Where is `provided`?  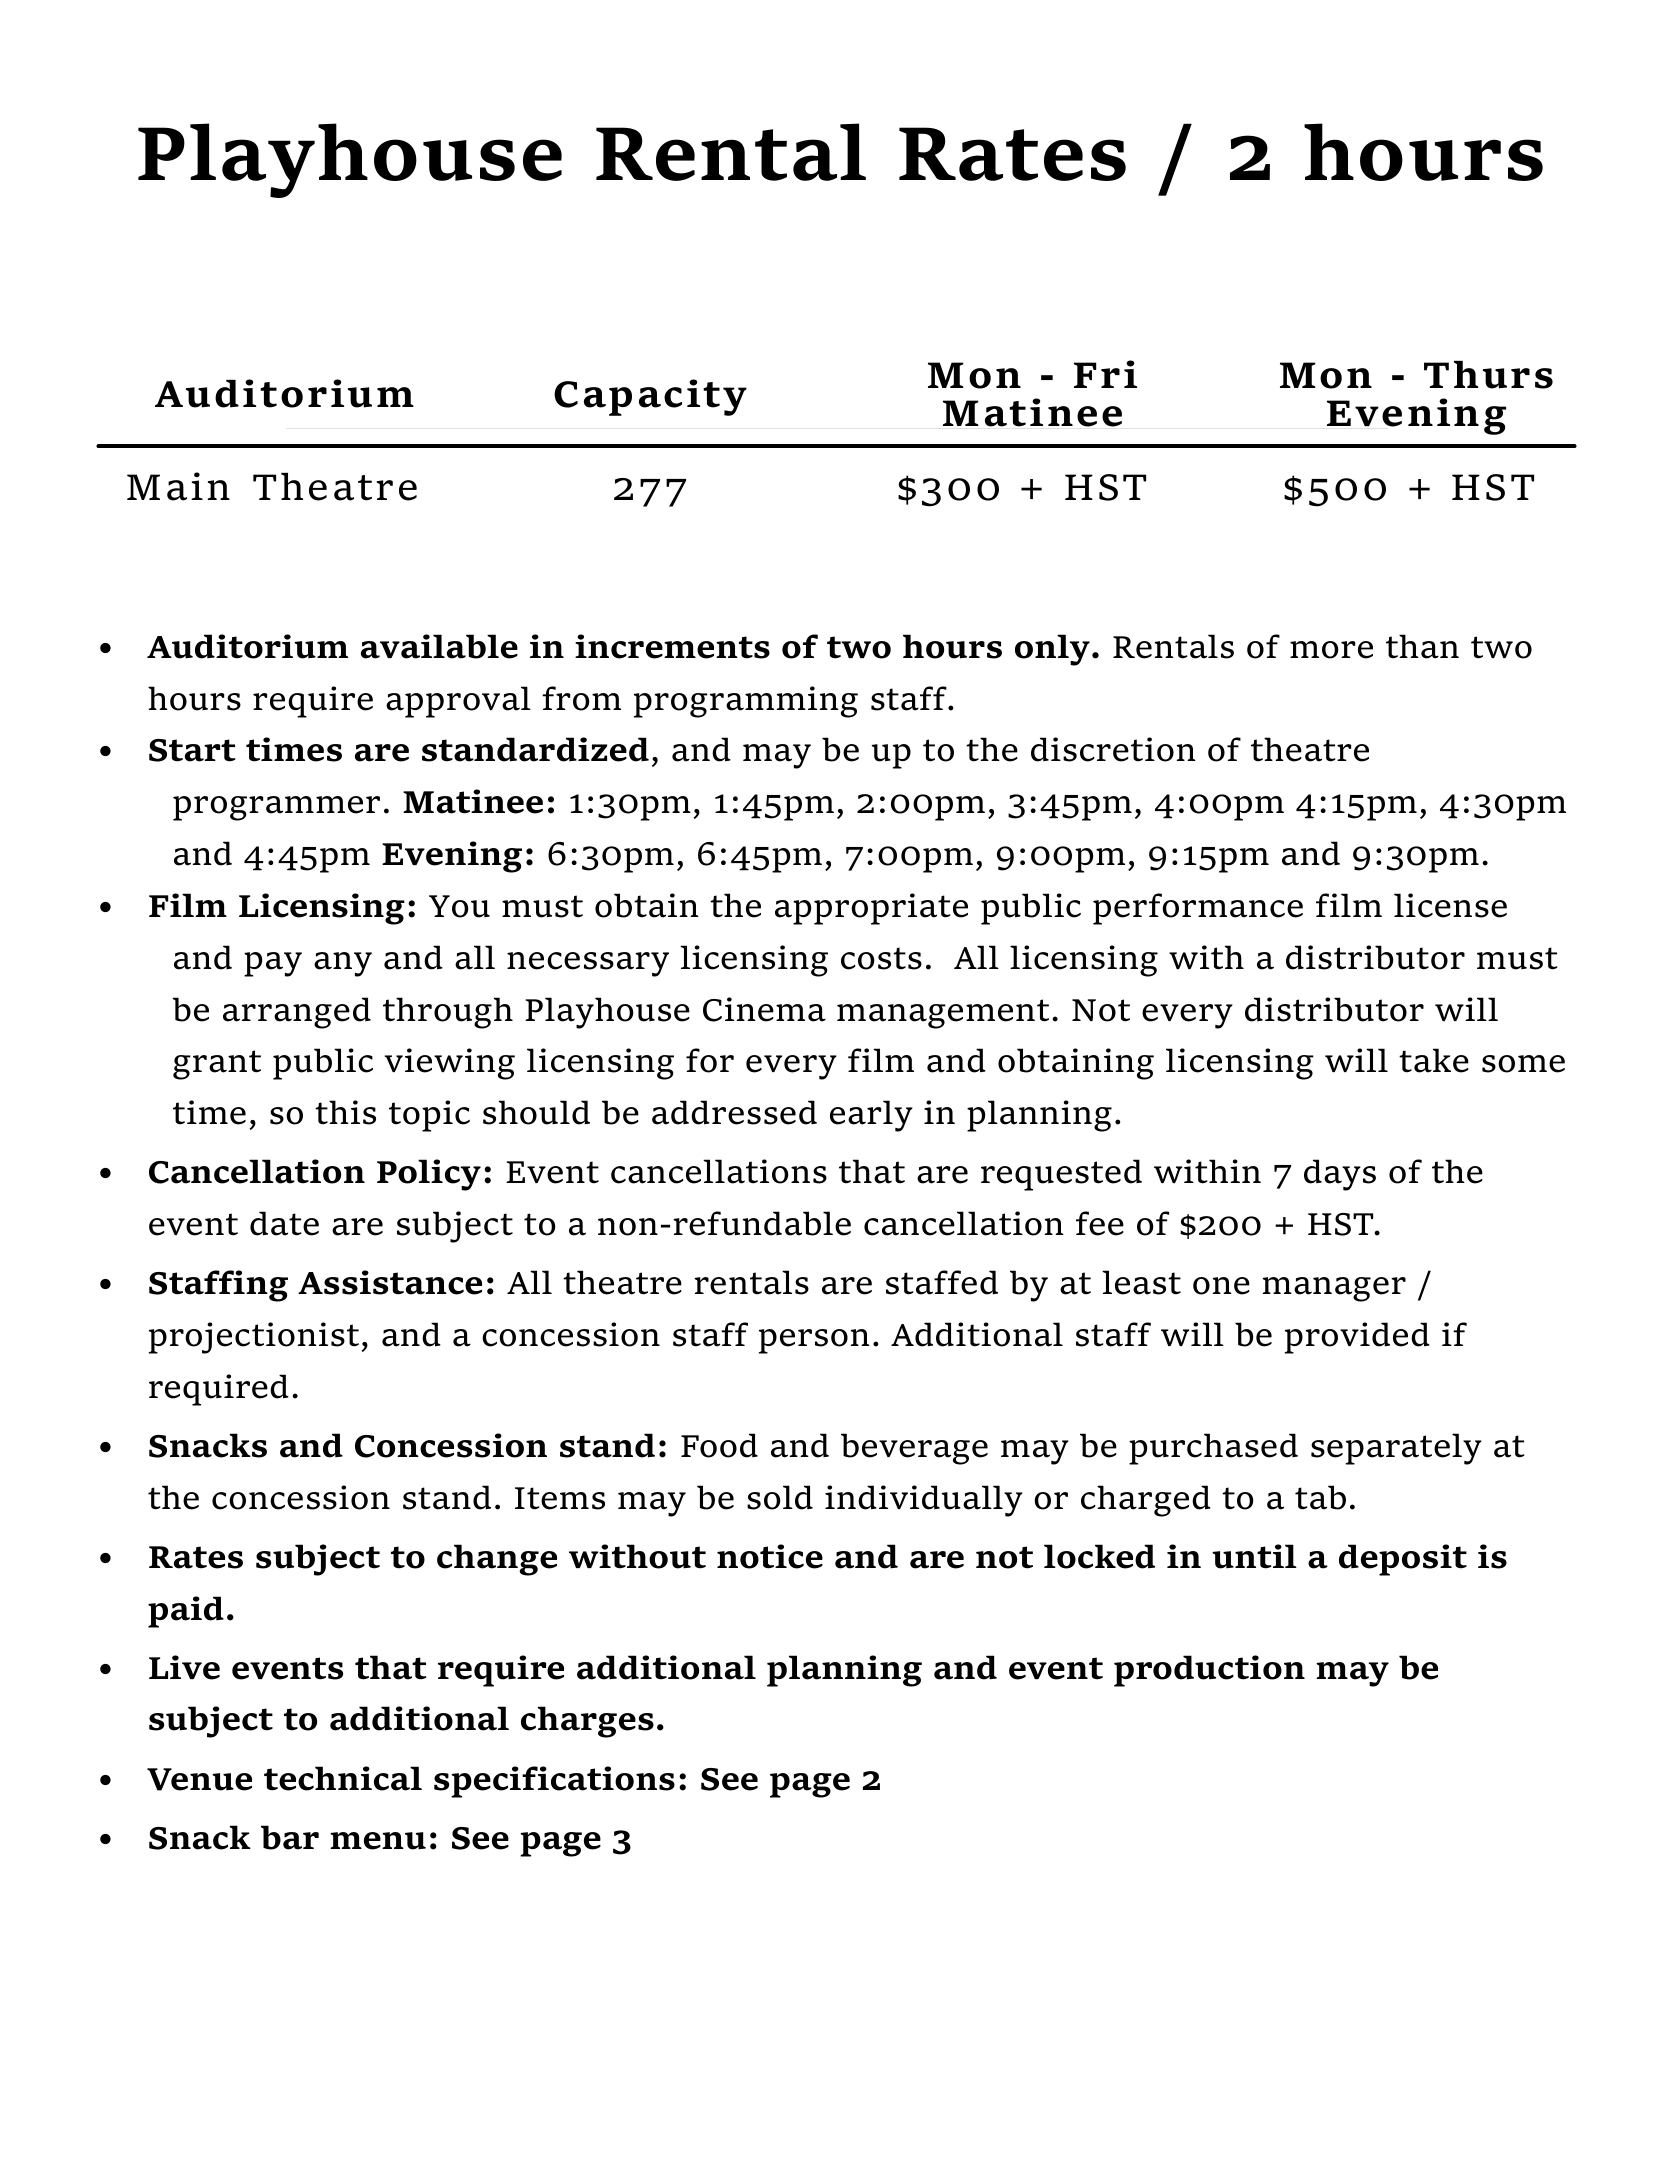
provided is located at coordinates (1357, 1338).
